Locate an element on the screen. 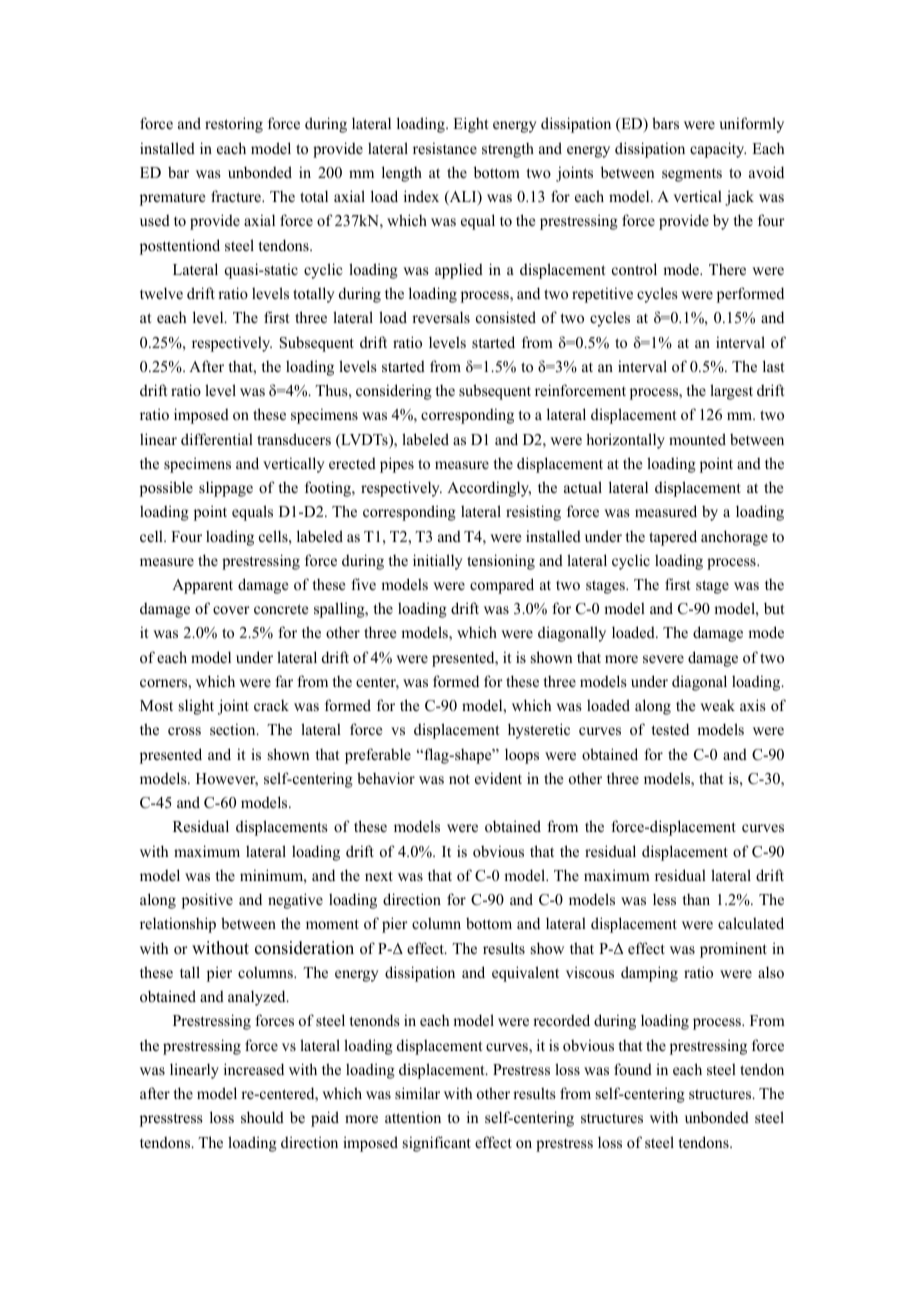  restoring is located at coordinates (234, 125).
